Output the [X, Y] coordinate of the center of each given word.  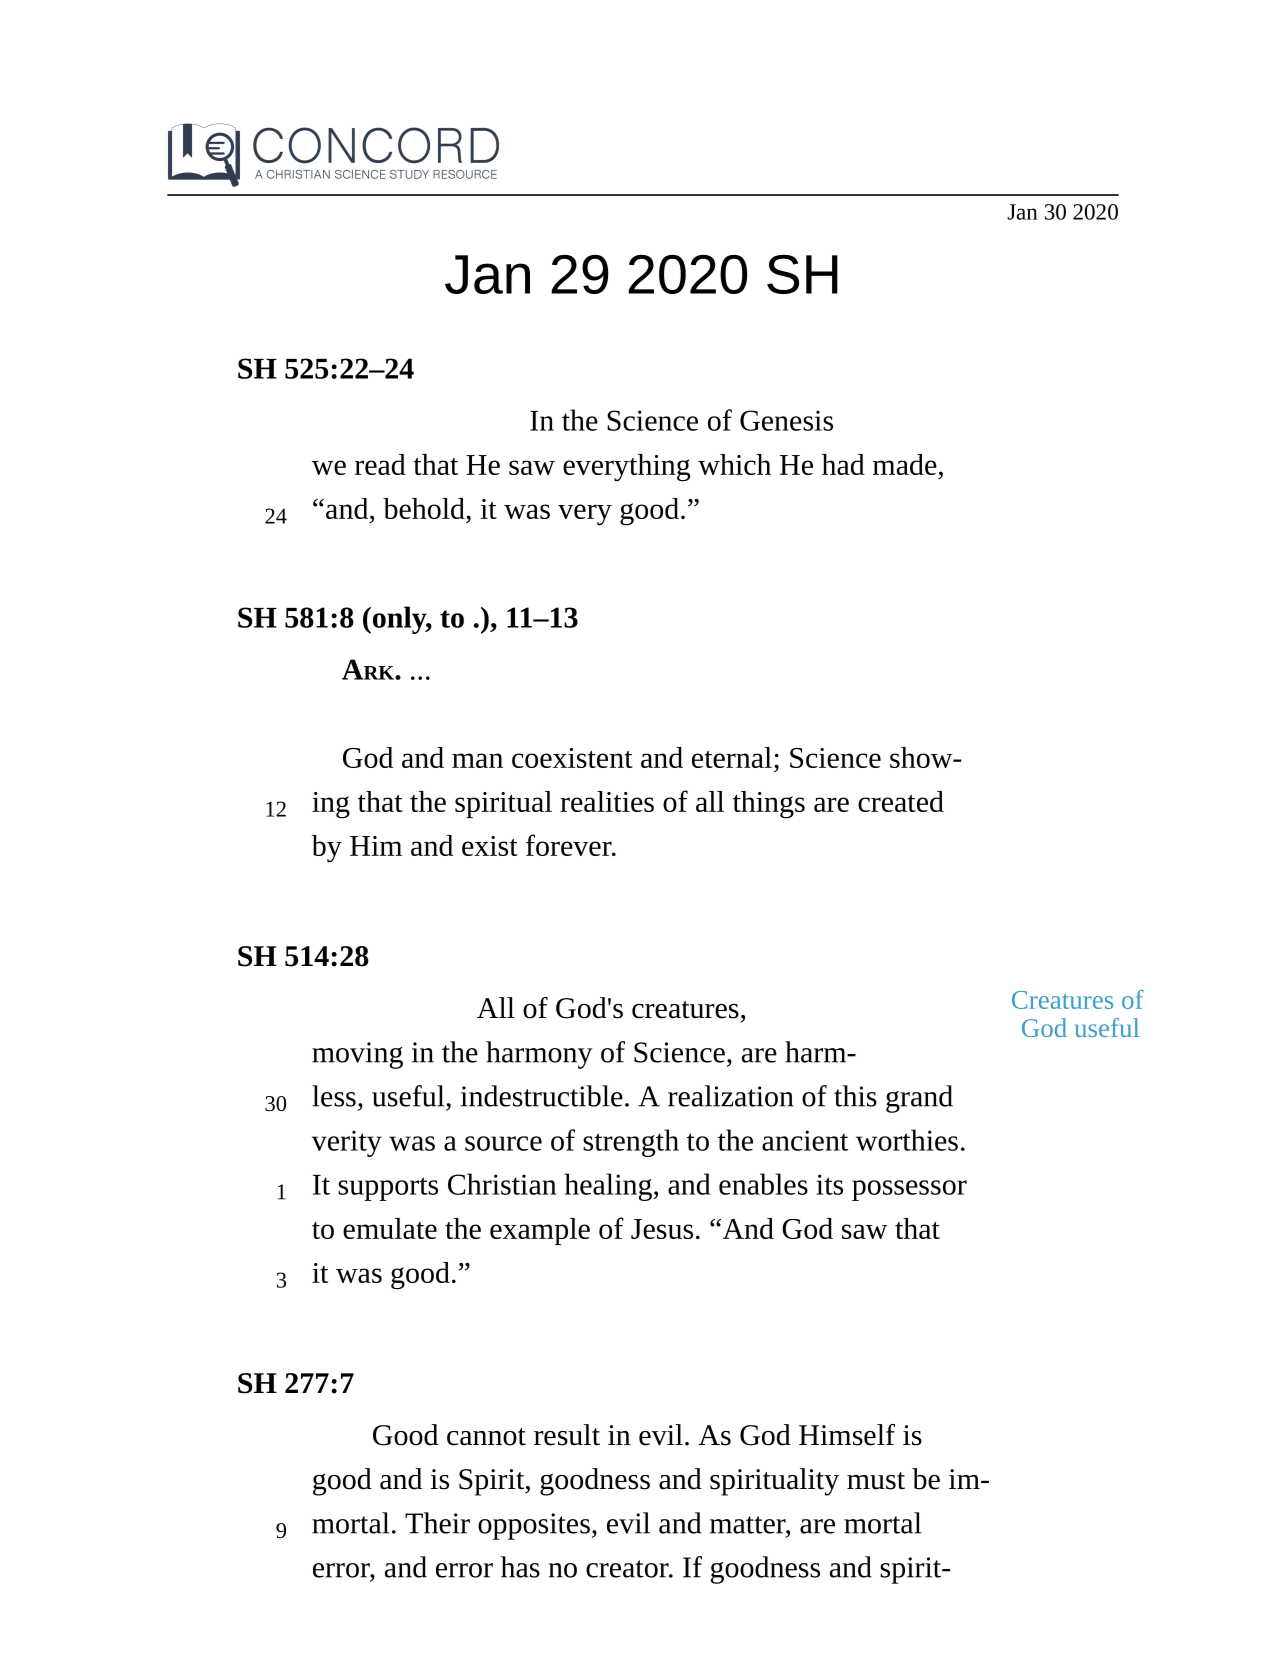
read [380, 464]
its [829, 1184]
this [855, 1096]
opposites [534, 1526]
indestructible [542, 1096]
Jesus [662, 1229]
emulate [390, 1228]
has [520, 1567]
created [901, 801]
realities [607, 801]
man [477, 760]
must [876, 1481]
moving [357, 1055]
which [734, 464]
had [843, 464]
